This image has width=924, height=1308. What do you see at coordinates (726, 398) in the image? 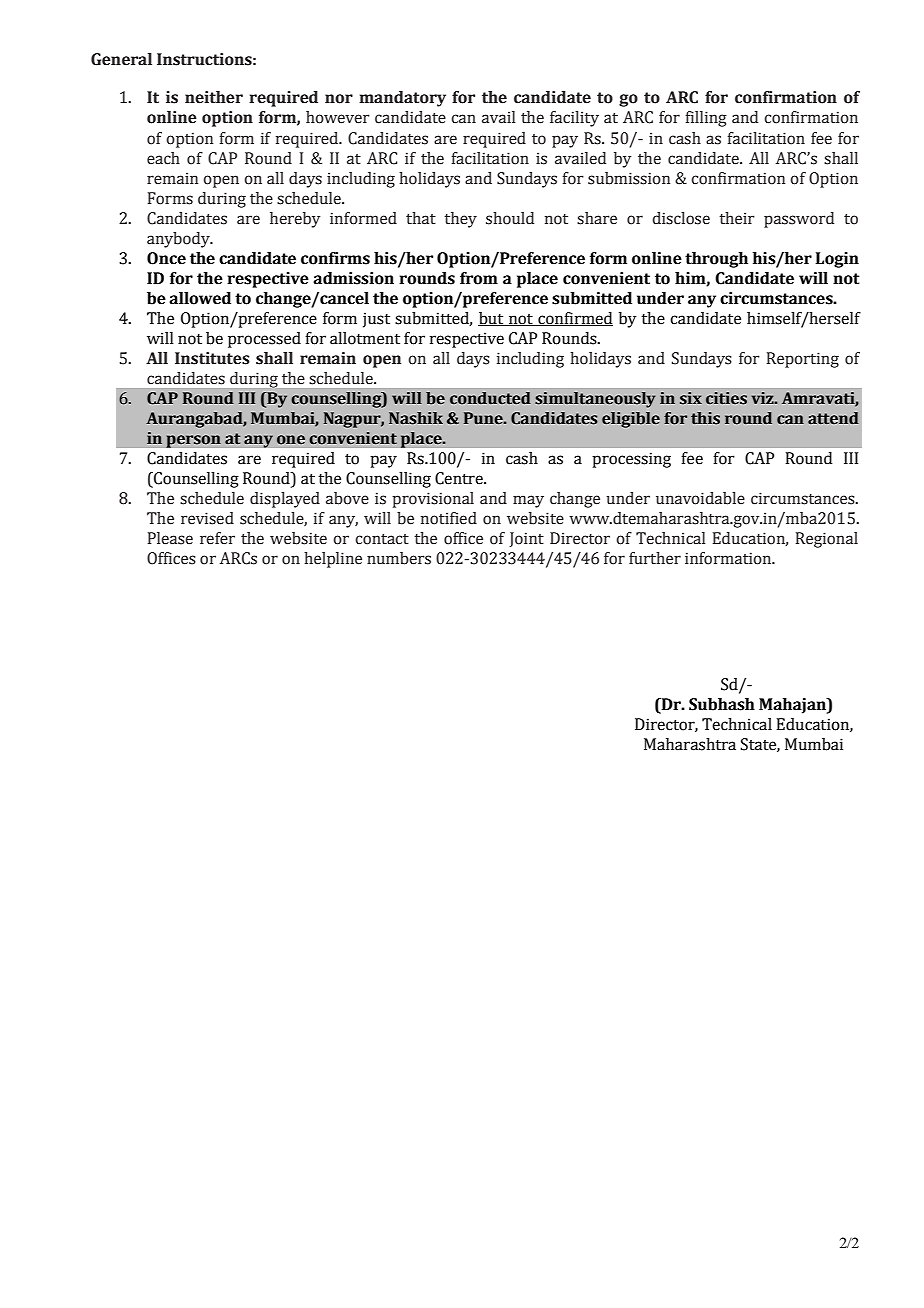
I see `cities` at bounding box center [726, 398].
